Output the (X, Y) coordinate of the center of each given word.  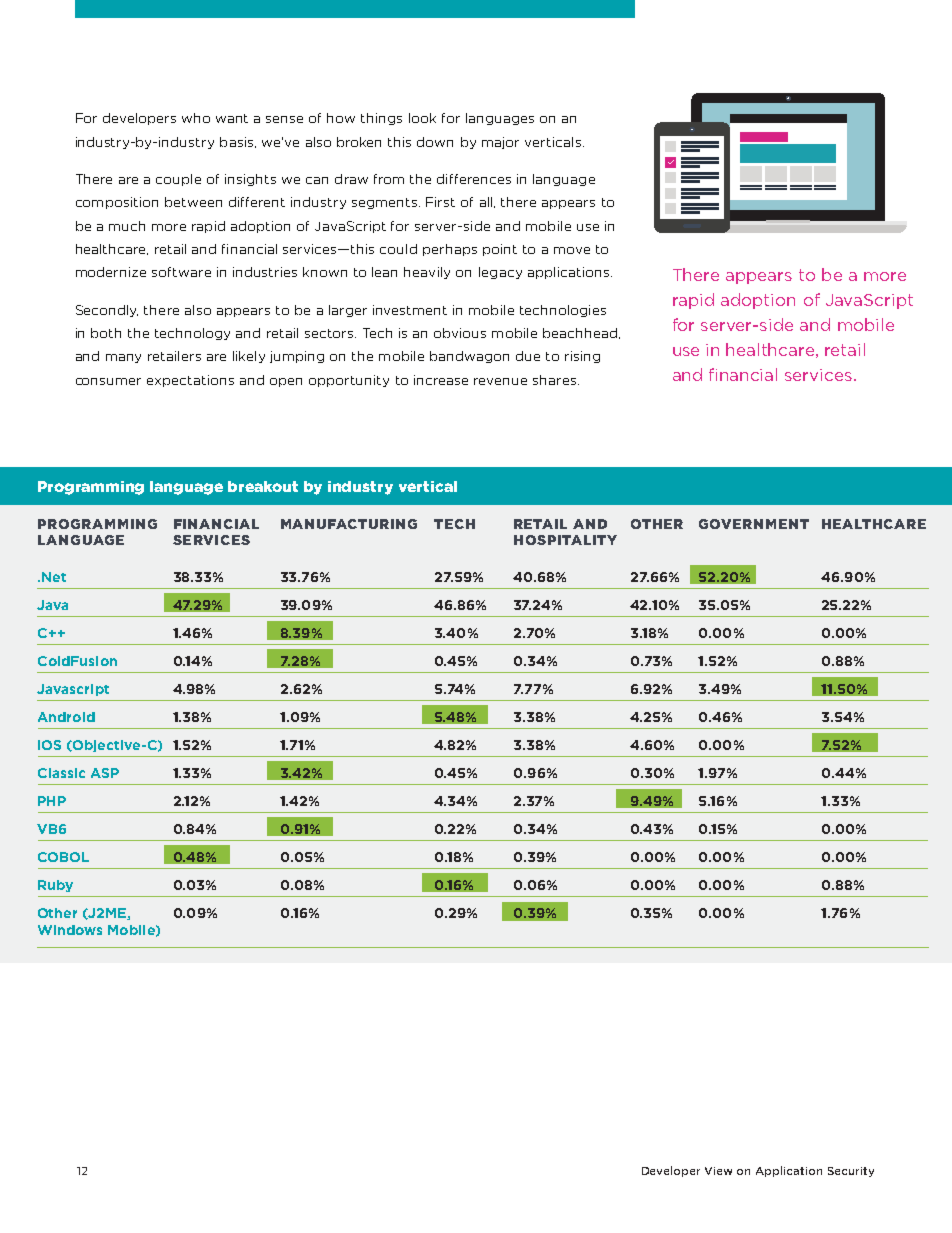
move (572, 250)
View (718, 1171)
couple (178, 180)
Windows (70, 930)
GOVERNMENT (754, 524)
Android (66, 717)
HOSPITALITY (565, 540)
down (435, 142)
